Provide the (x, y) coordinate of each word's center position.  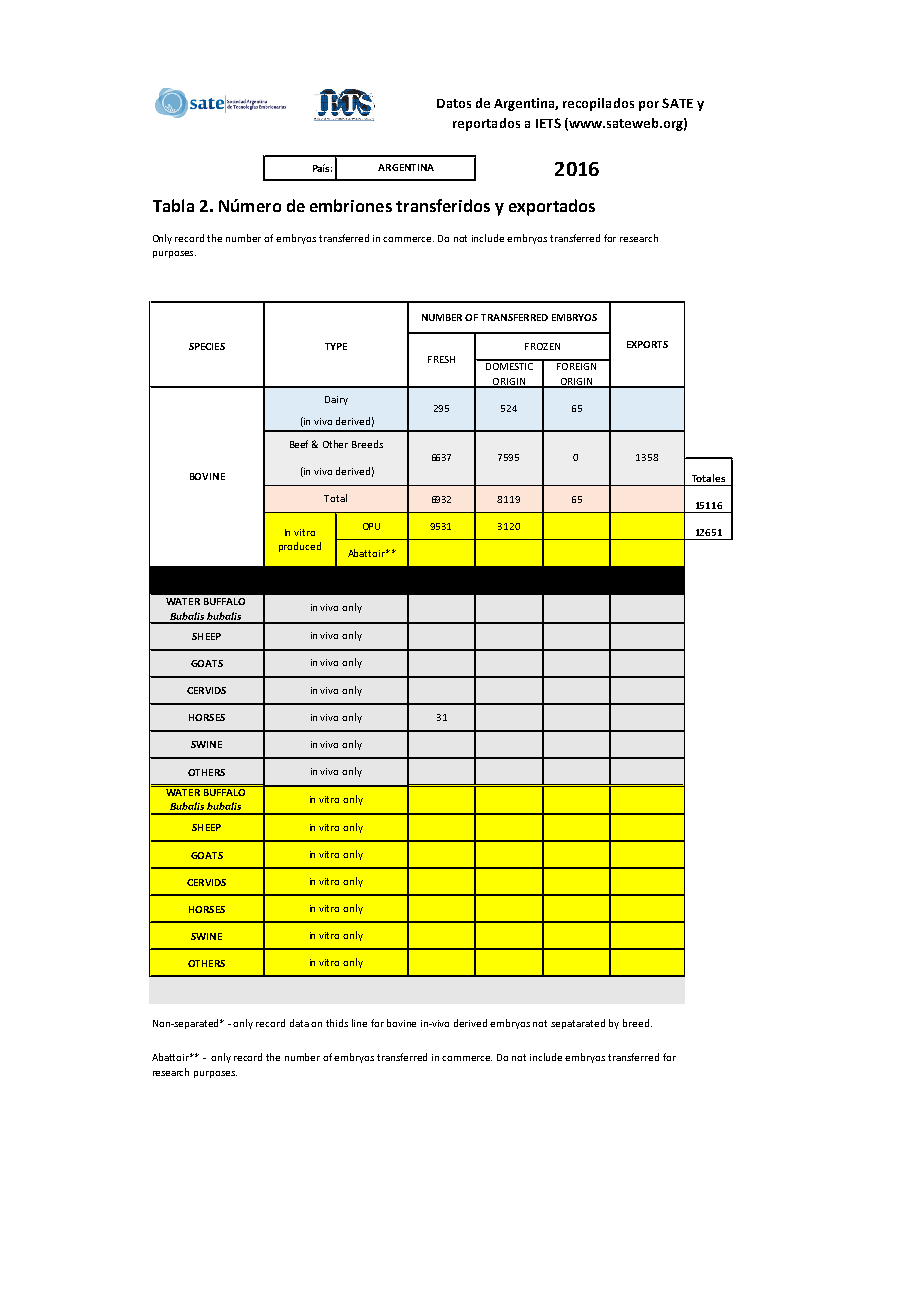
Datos (454, 103)
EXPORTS (647, 344)
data (299, 1023)
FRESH (441, 359)
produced (300, 547)
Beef (299, 444)
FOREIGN (576, 365)
